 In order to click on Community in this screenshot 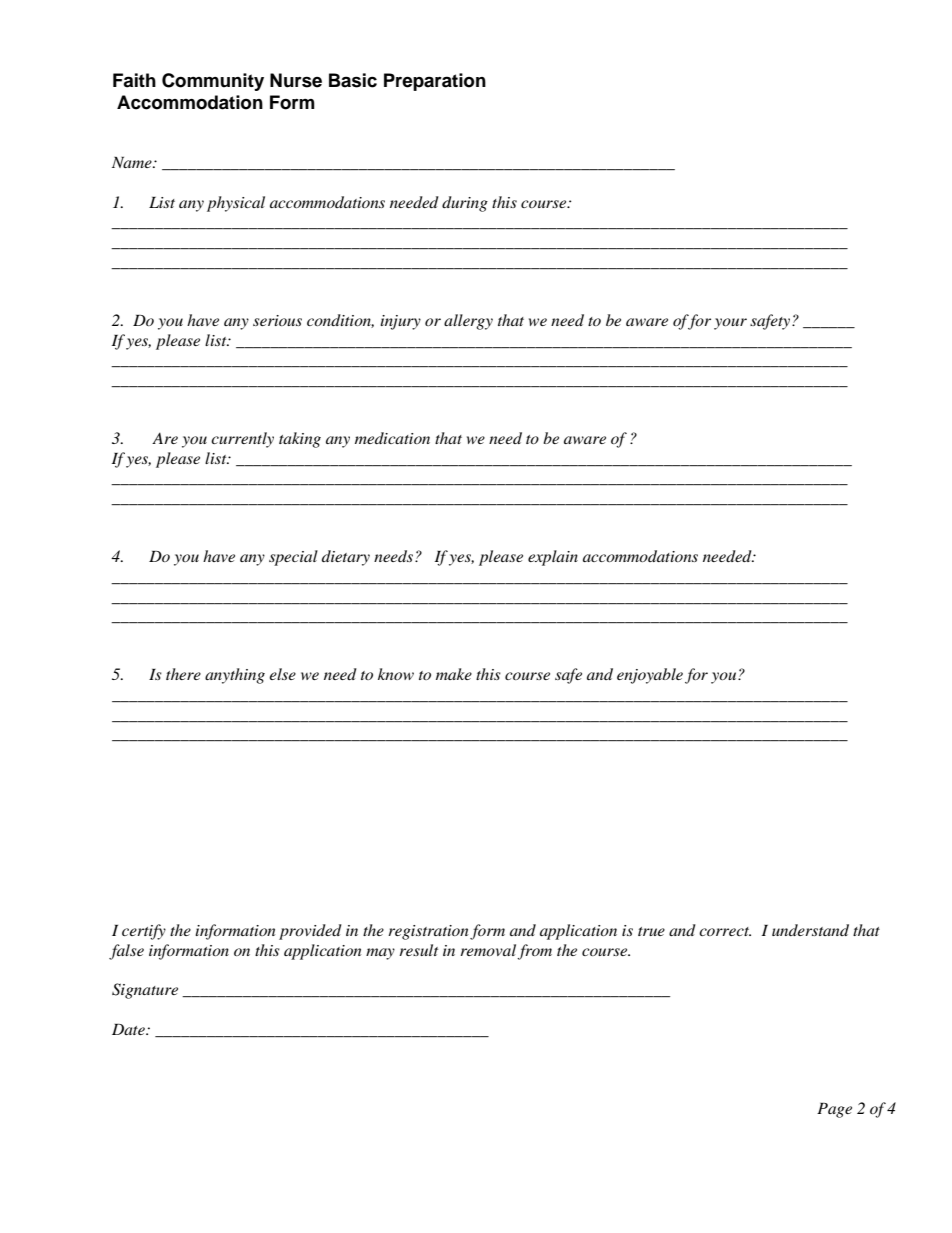, I will do `click(213, 82)`.
